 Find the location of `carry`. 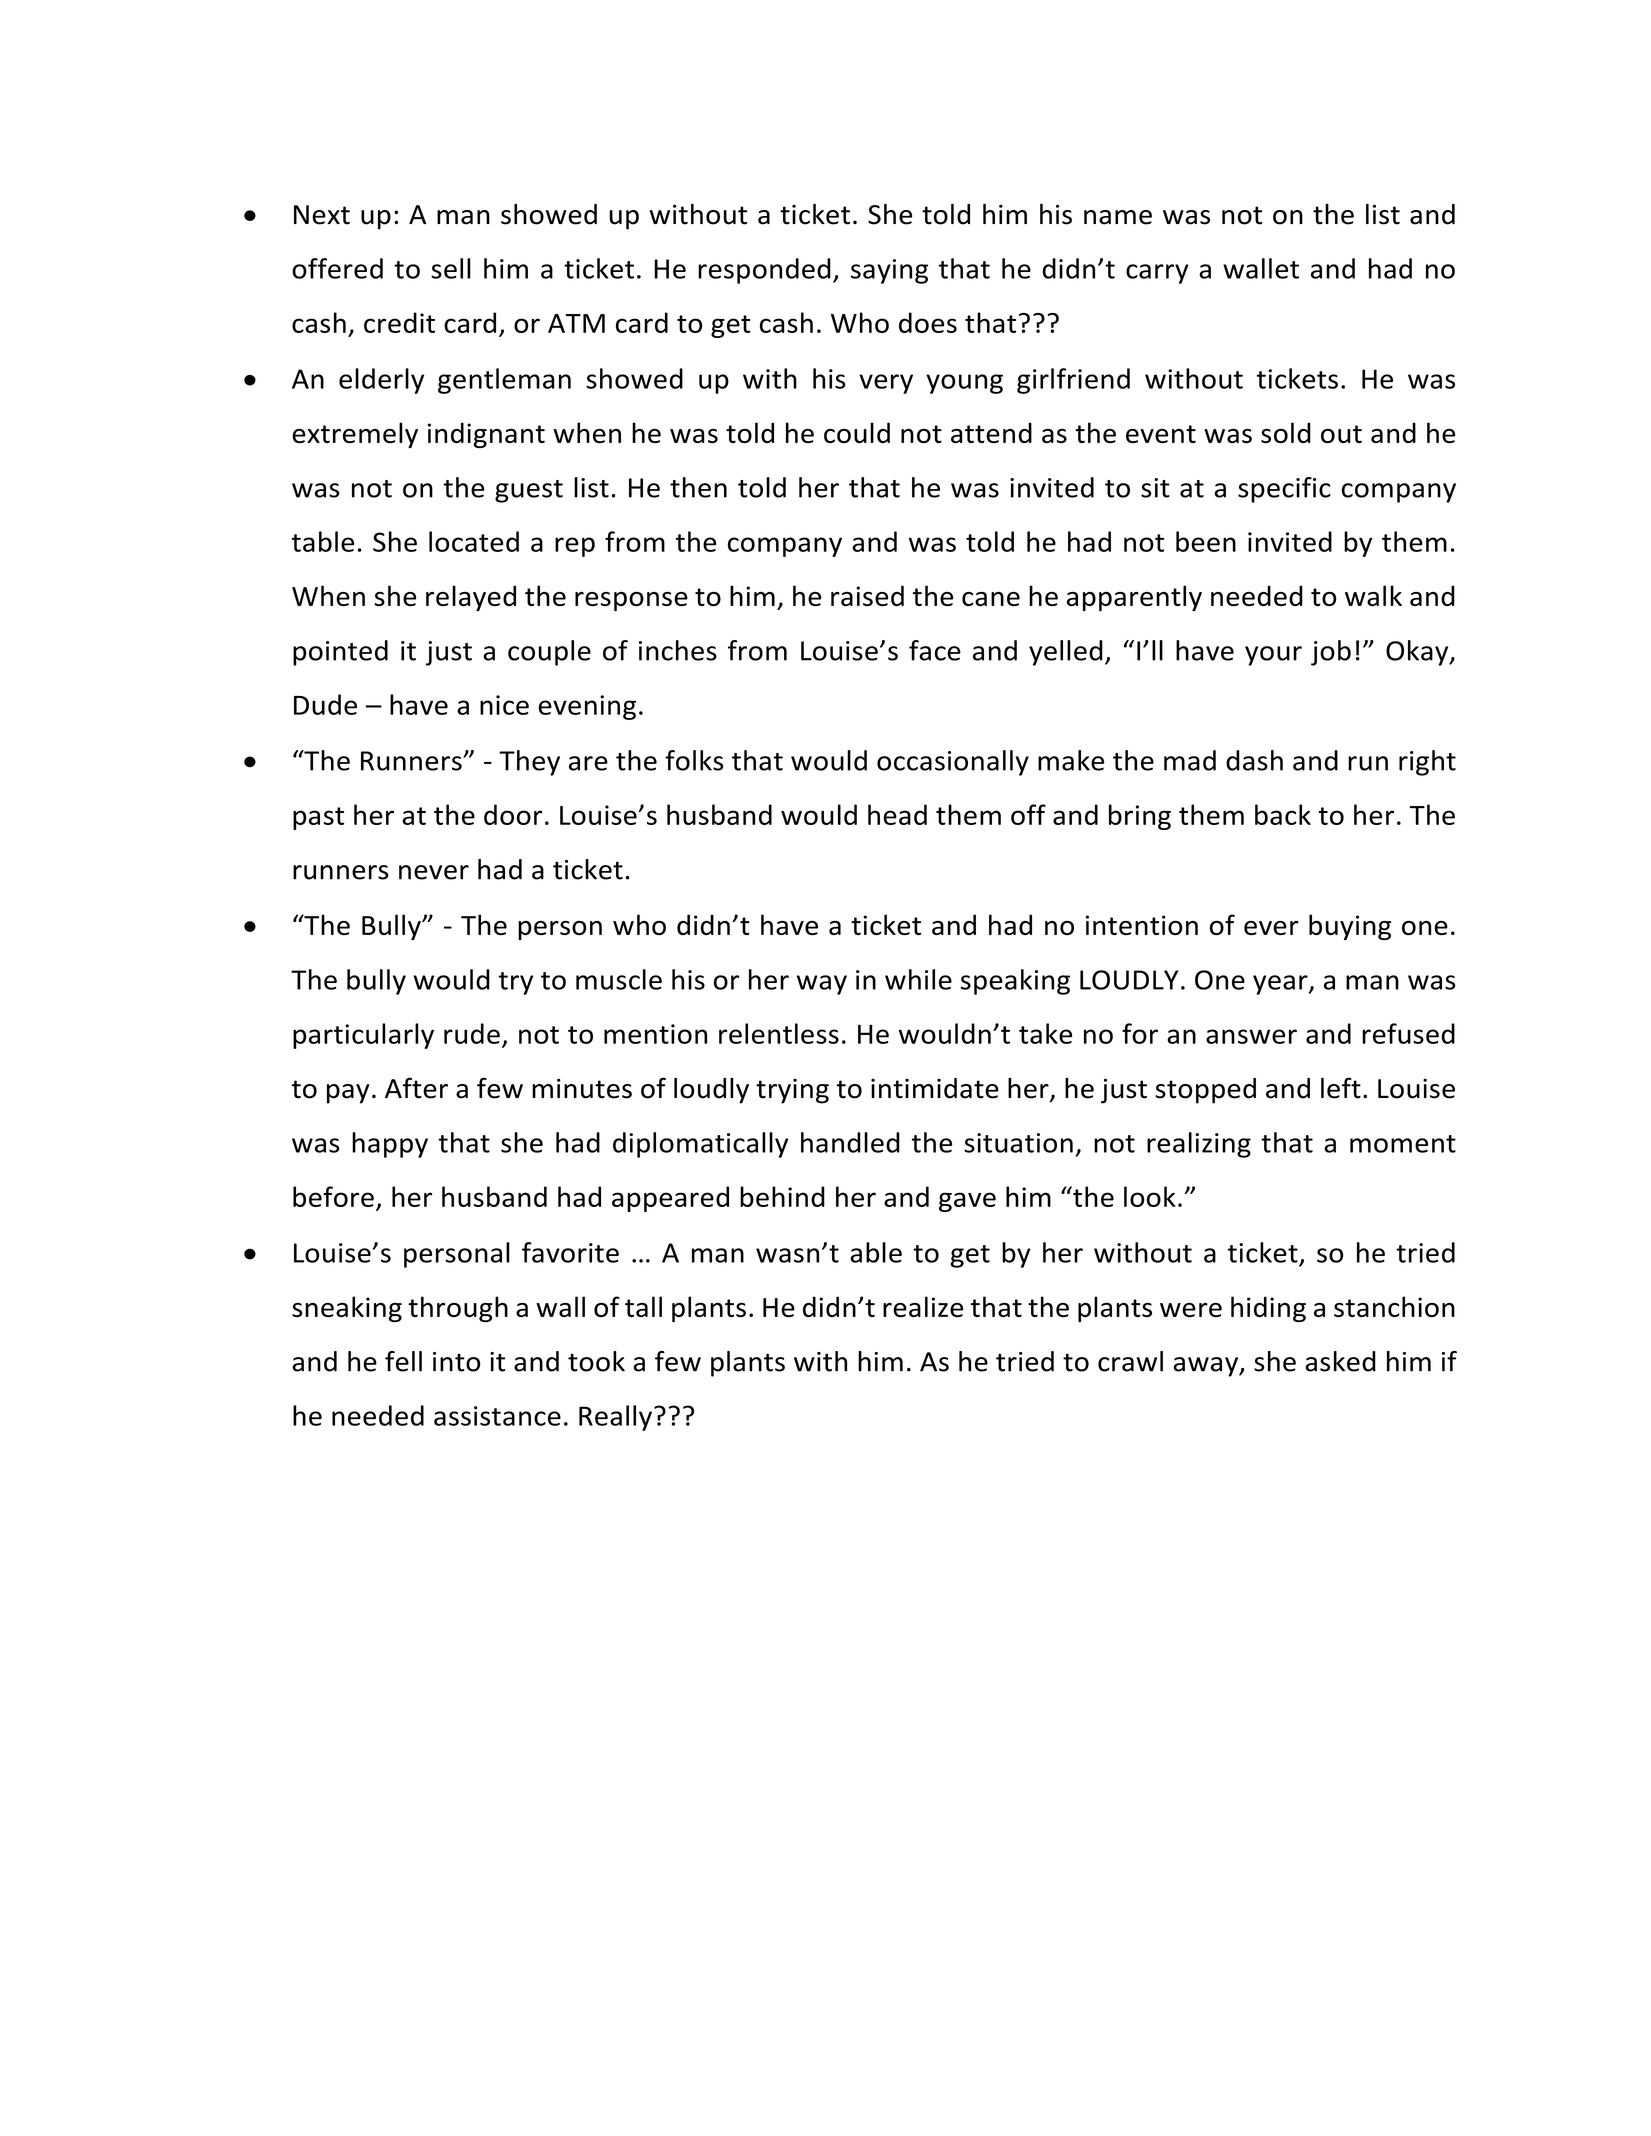

carry is located at coordinates (1157, 274).
